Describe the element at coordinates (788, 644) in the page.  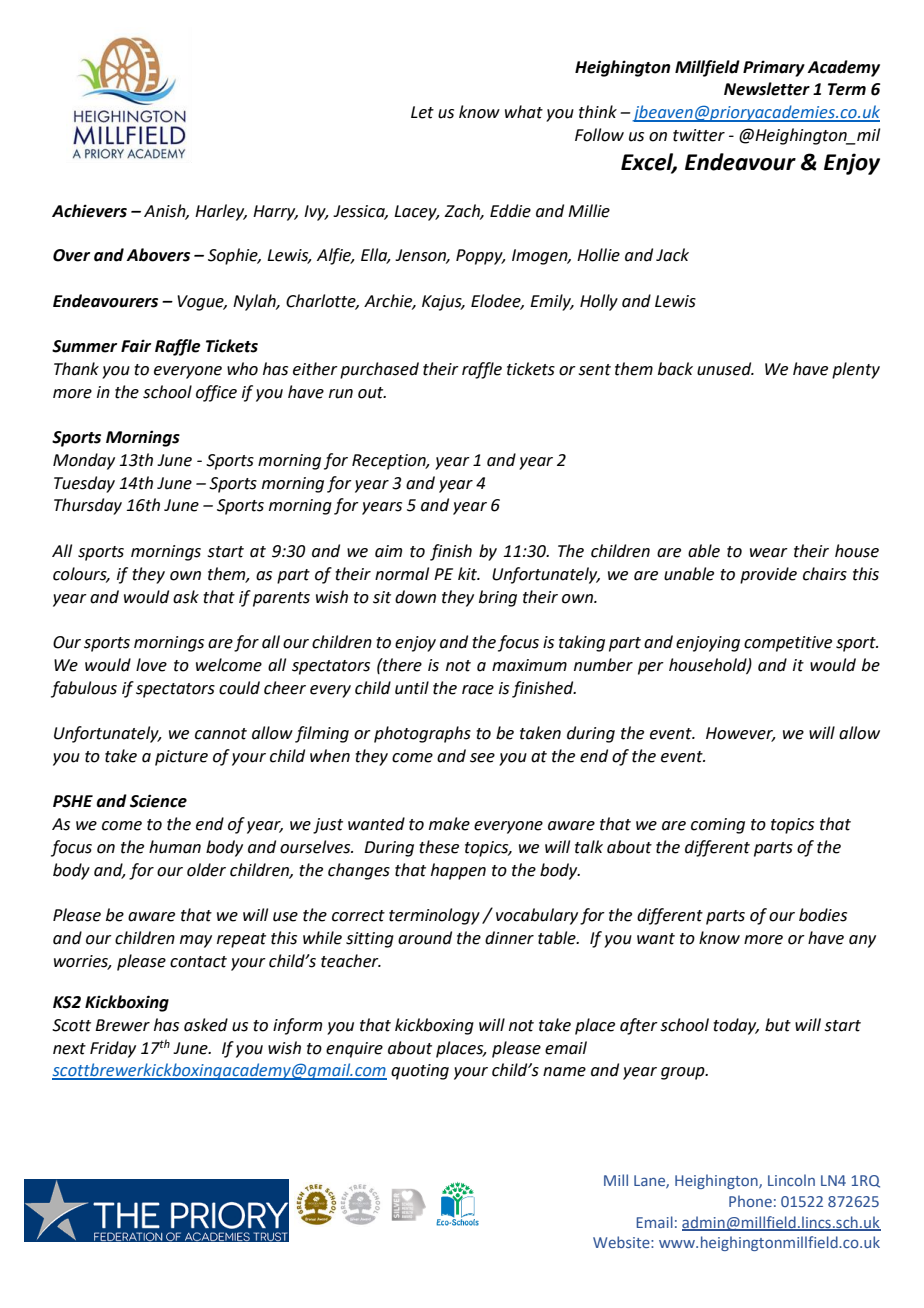
I see `competitive` at that location.
